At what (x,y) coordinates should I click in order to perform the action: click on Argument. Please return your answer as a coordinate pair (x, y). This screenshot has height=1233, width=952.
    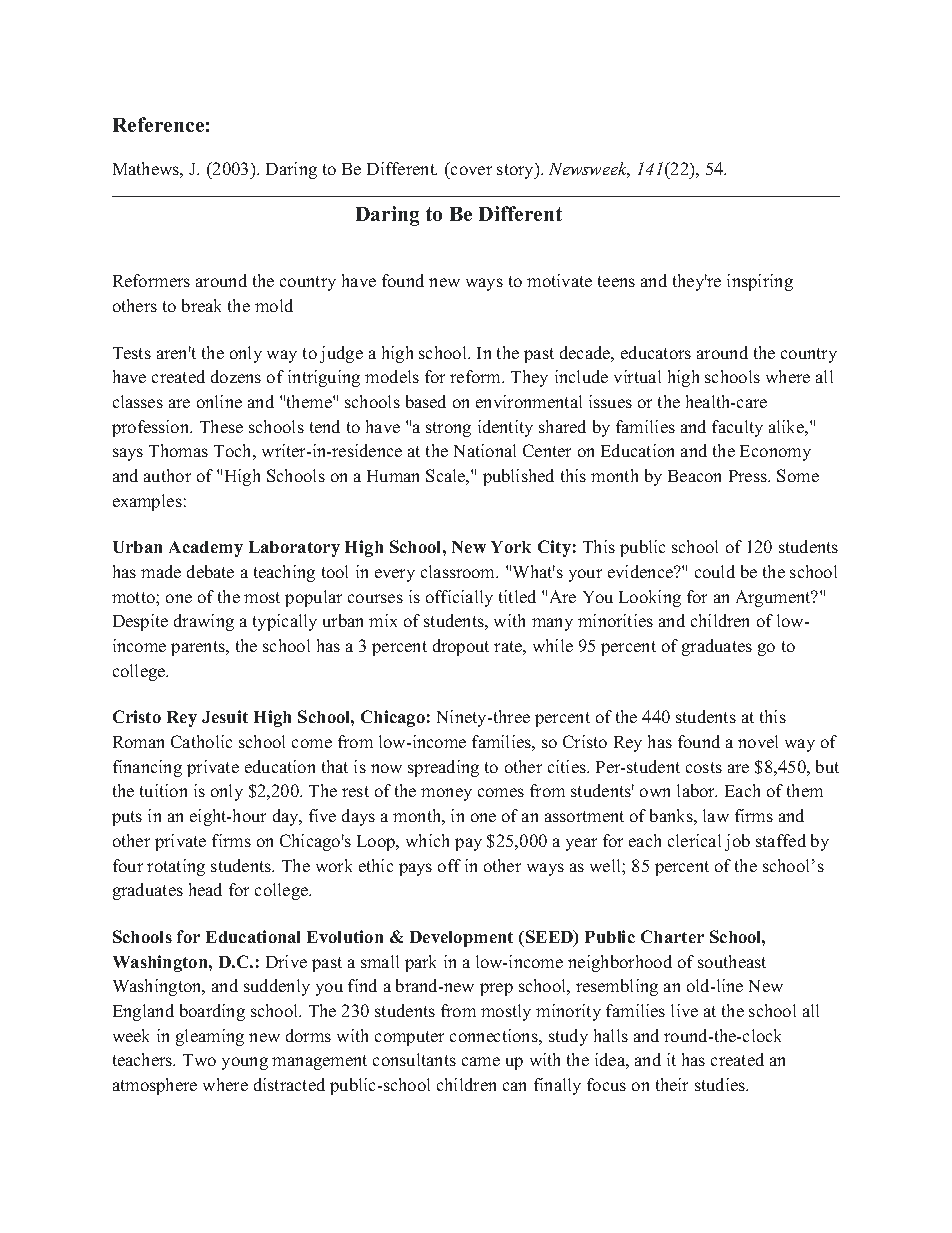
    Looking at the image, I should click on (774, 598).
